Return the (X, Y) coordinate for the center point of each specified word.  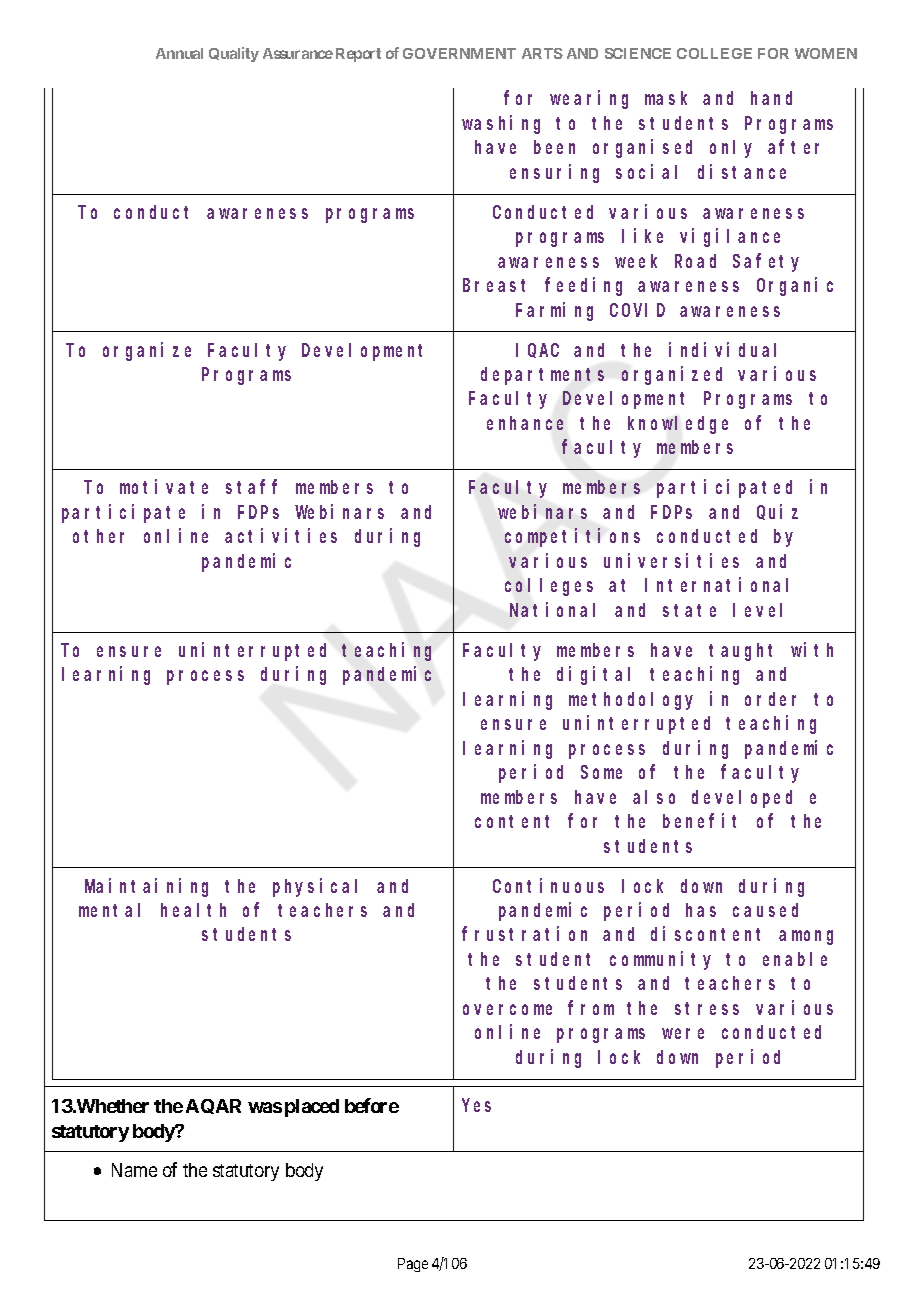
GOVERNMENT (459, 53)
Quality (234, 54)
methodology (631, 701)
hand (771, 98)
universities (671, 560)
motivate (164, 487)
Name (134, 1170)
